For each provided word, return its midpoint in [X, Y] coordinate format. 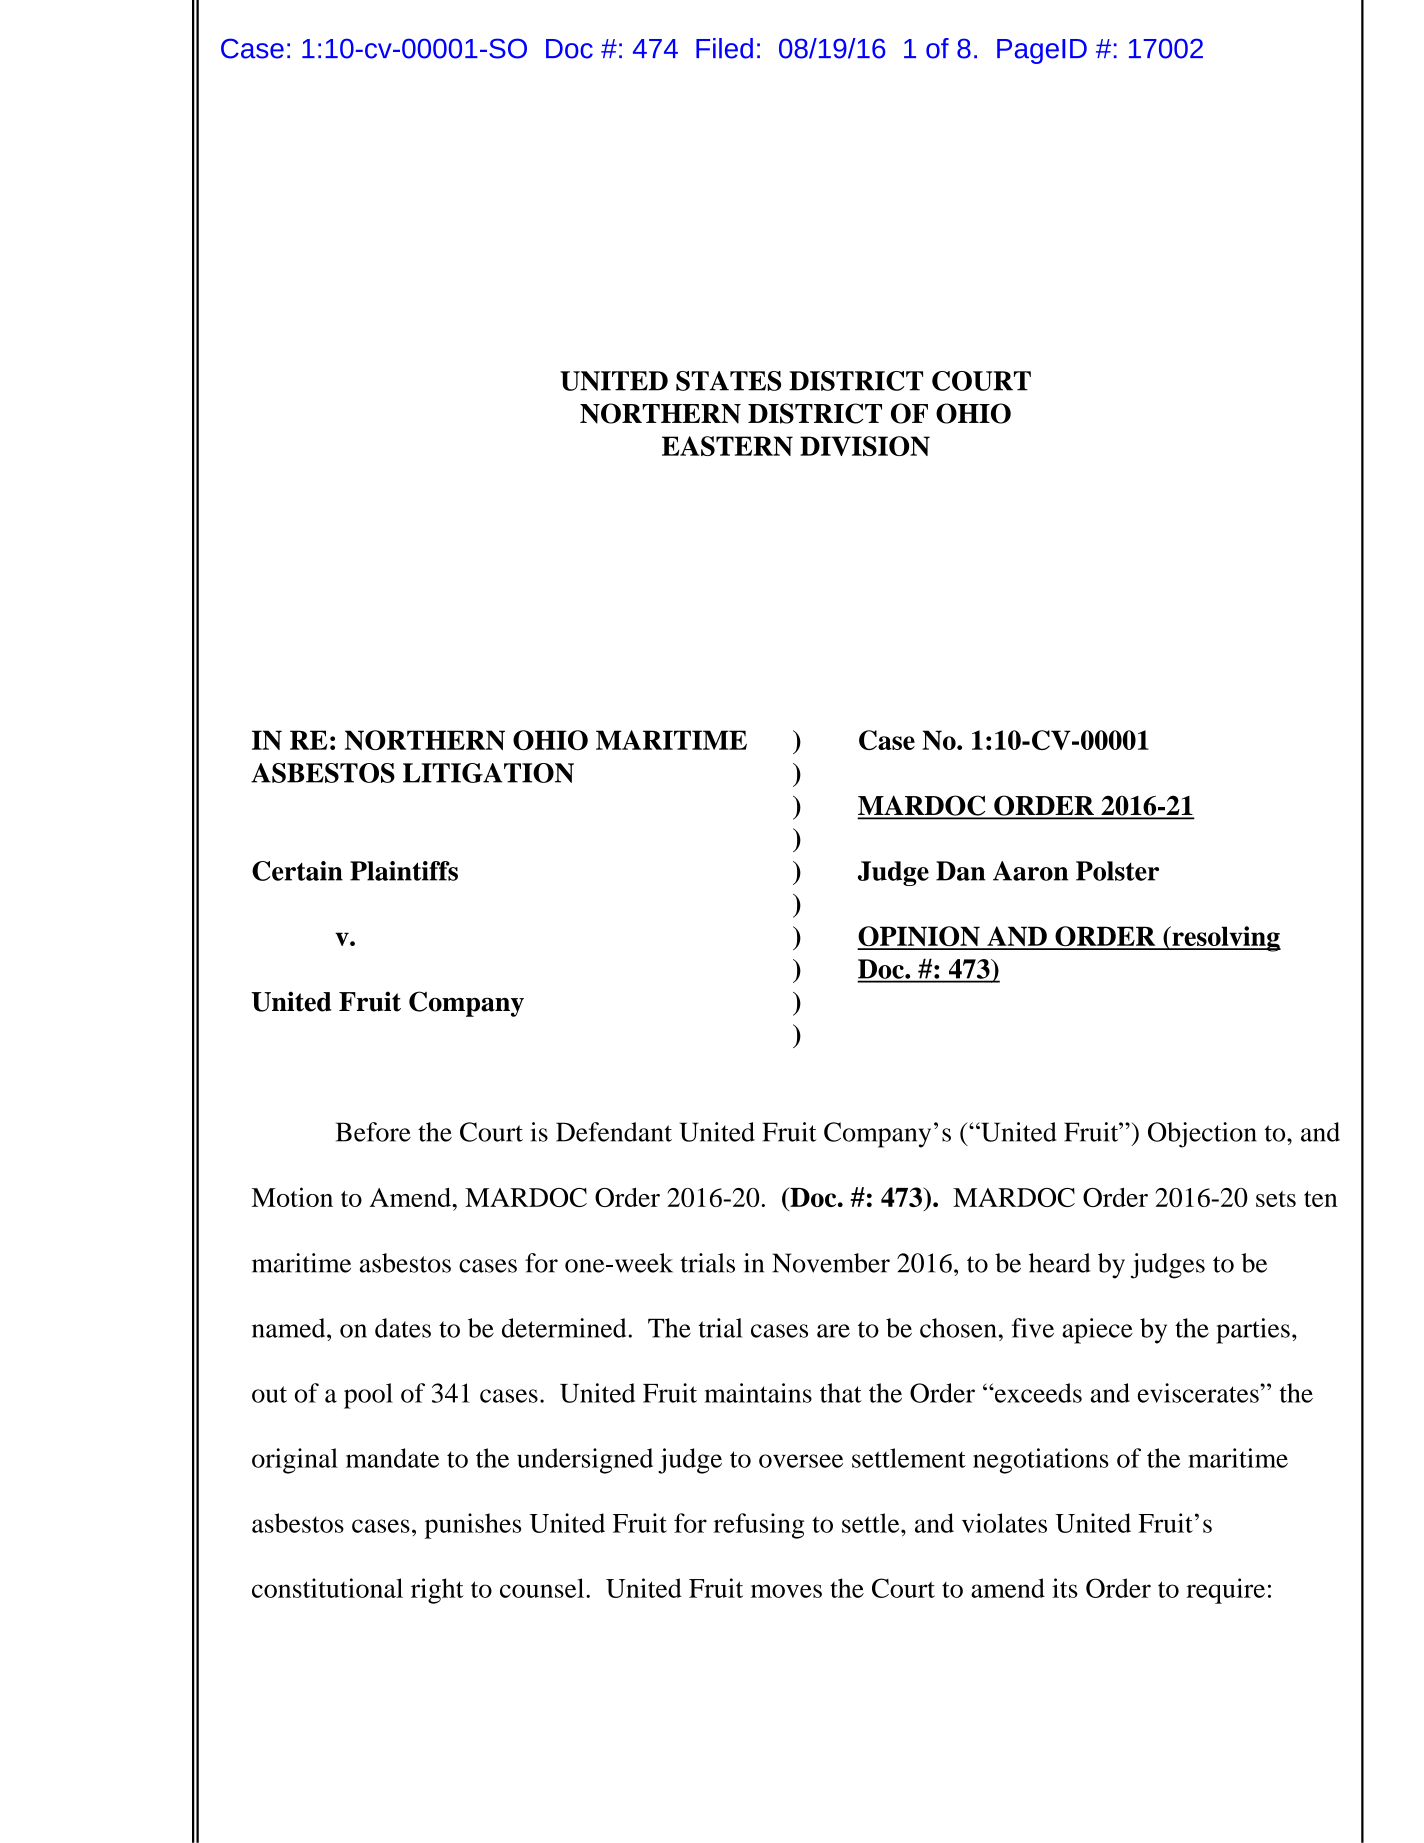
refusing [758, 1526]
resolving [1225, 939]
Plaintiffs [404, 871]
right [437, 1591]
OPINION [920, 937]
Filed [724, 48]
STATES [728, 381]
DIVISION [865, 446]
